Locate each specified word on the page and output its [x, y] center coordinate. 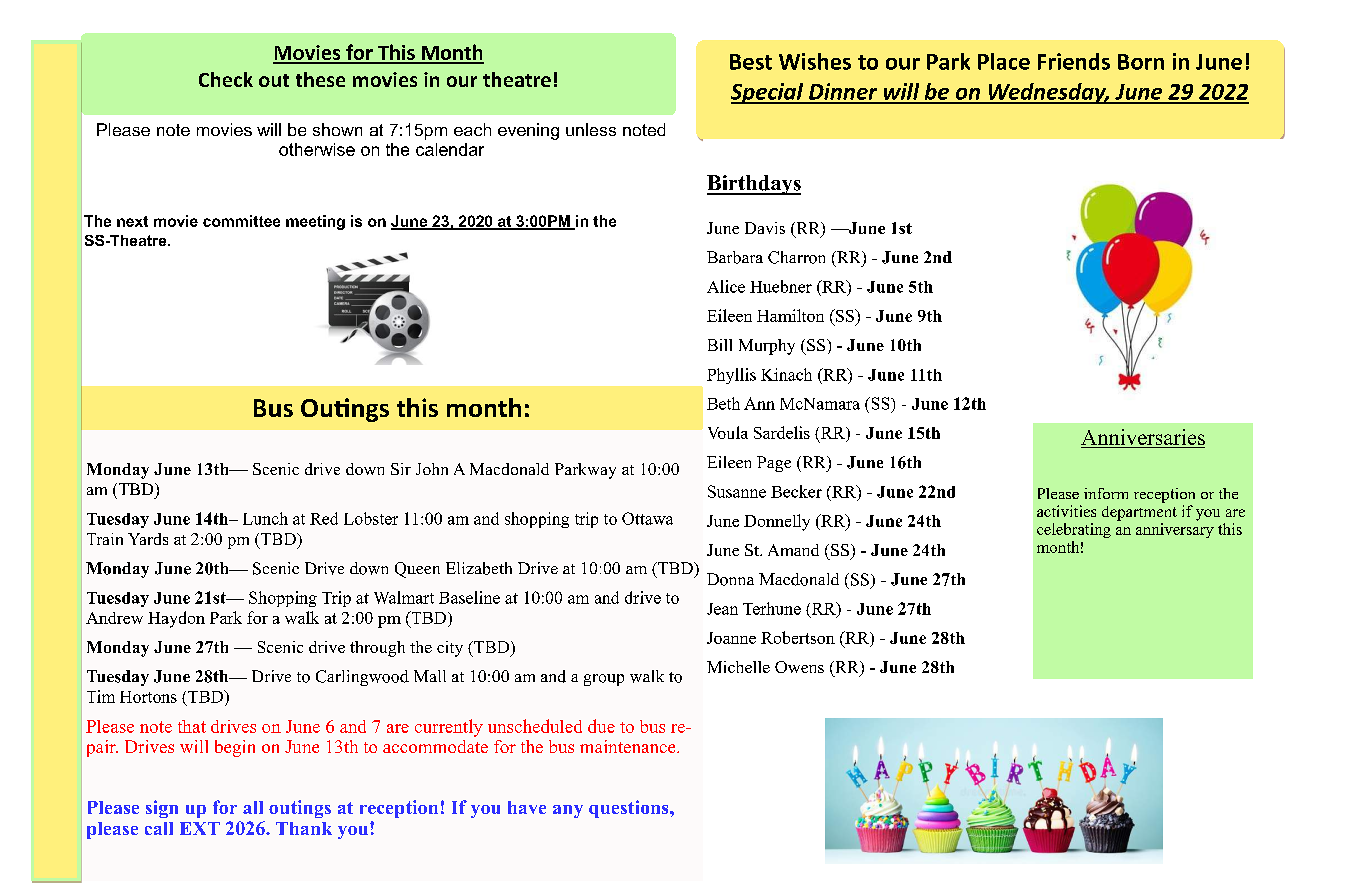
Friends [1074, 61]
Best [751, 62]
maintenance [629, 746]
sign [162, 809]
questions [630, 809]
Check [226, 79]
